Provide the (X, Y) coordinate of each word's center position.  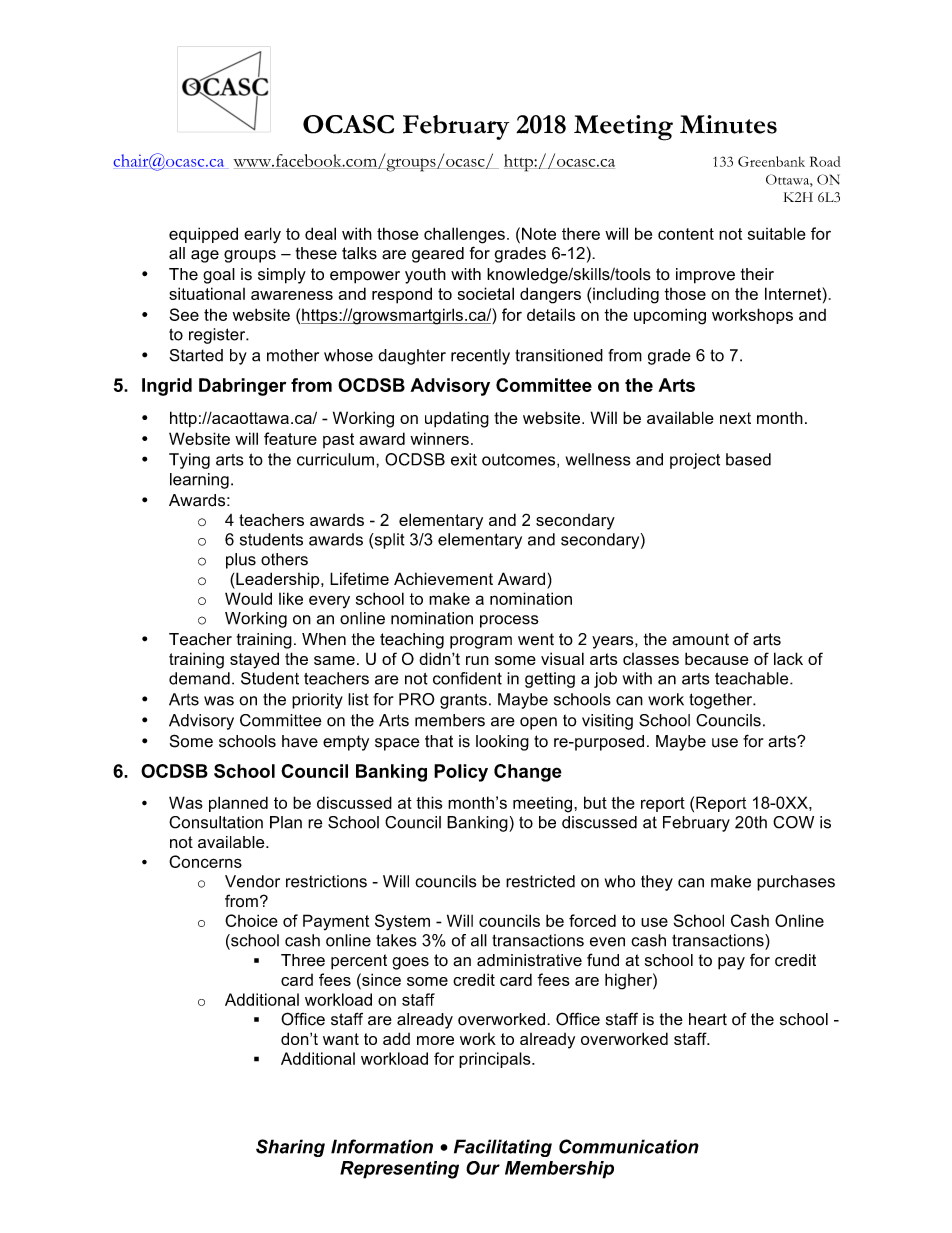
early (262, 235)
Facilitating (503, 1148)
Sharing (290, 1148)
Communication (629, 1146)
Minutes (728, 124)
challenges (464, 235)
